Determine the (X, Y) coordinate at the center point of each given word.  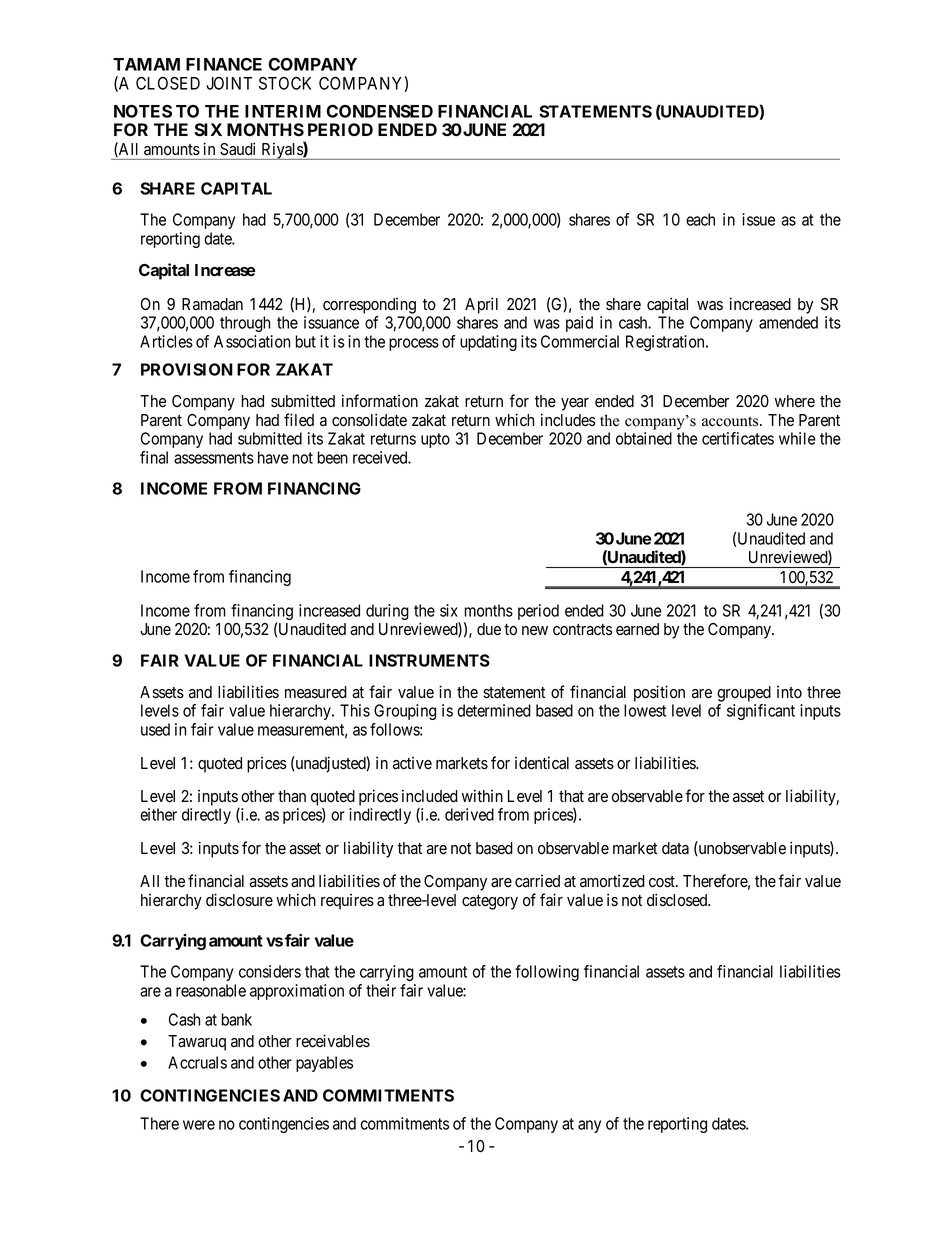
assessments (214, 458)
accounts (731, 421)
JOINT (229, 83)
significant (761, 712)
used (155, 729)
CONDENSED (379, 111)
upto (435, 440)
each (700, 219)
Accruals (197, 1062)
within (482, 795)
